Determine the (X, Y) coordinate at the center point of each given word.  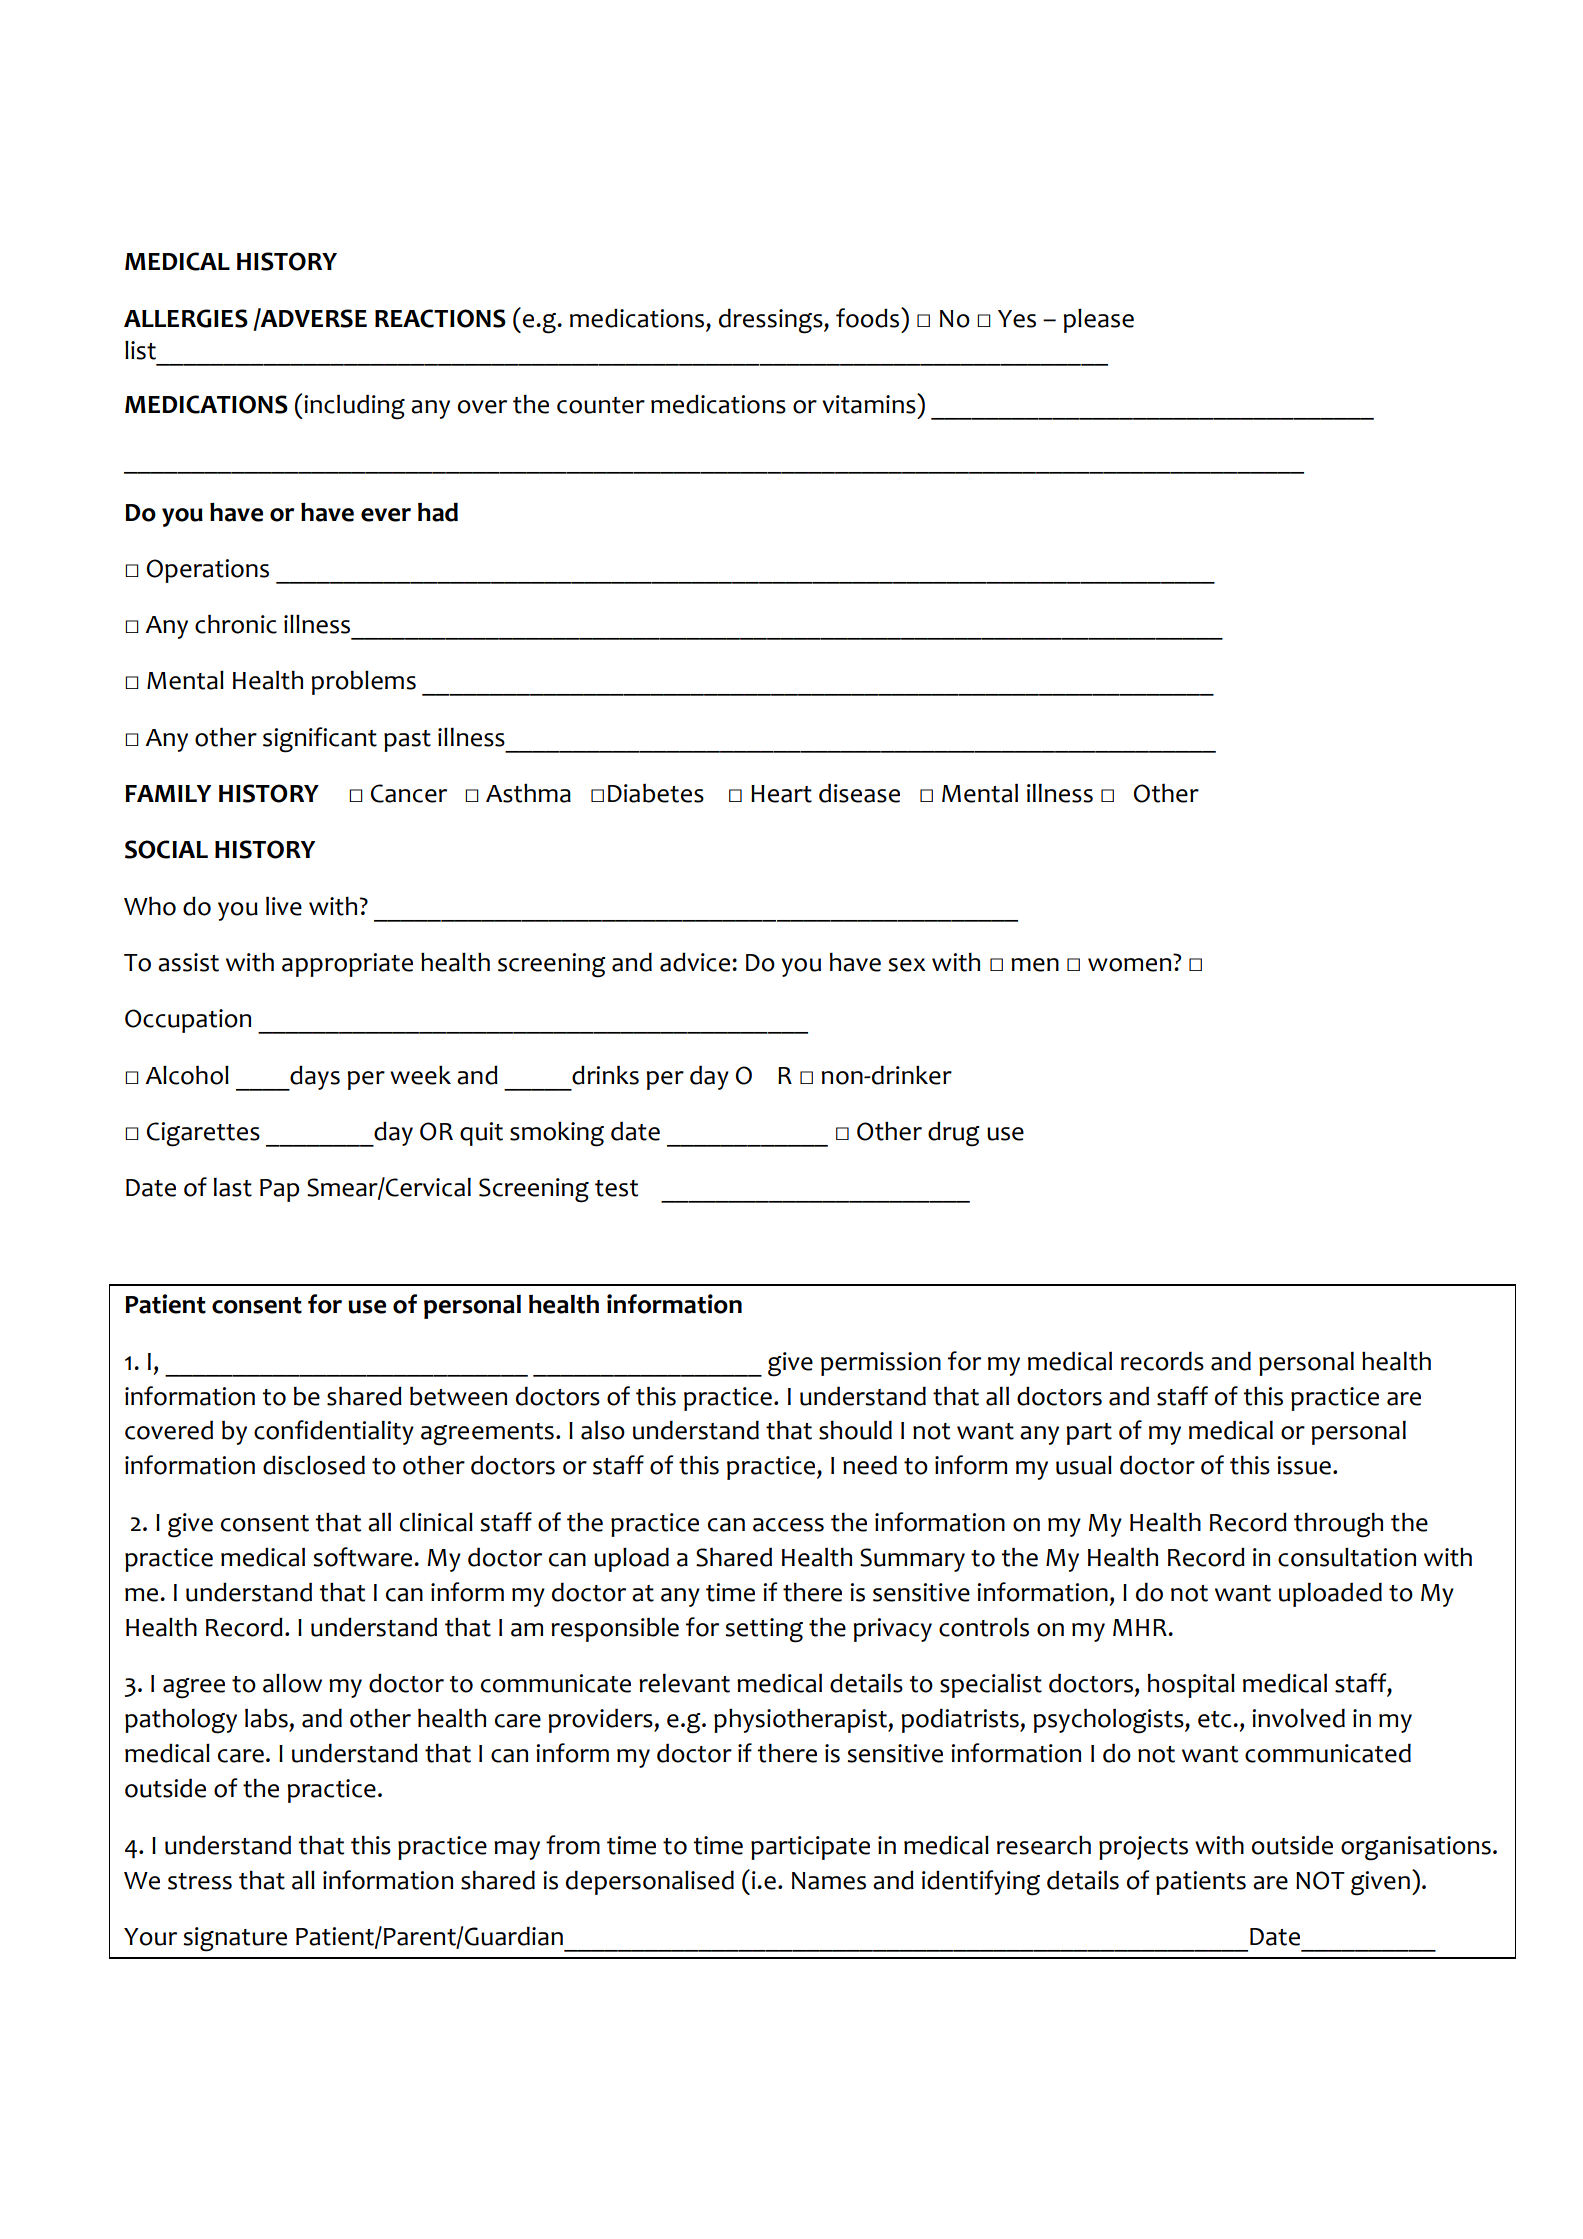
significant (320, 740)
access (788, 1525)
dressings (772, 321)
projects (1143, 1848)
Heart (781, 794)
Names (829, 1881)
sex (907, 965)
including (353, 407)
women (1129, 965)
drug (954, 1134)
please (1098, 321)
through (1338, 1525)
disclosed (314, 1465)
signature (235, 1939)
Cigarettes (203, 1134)
